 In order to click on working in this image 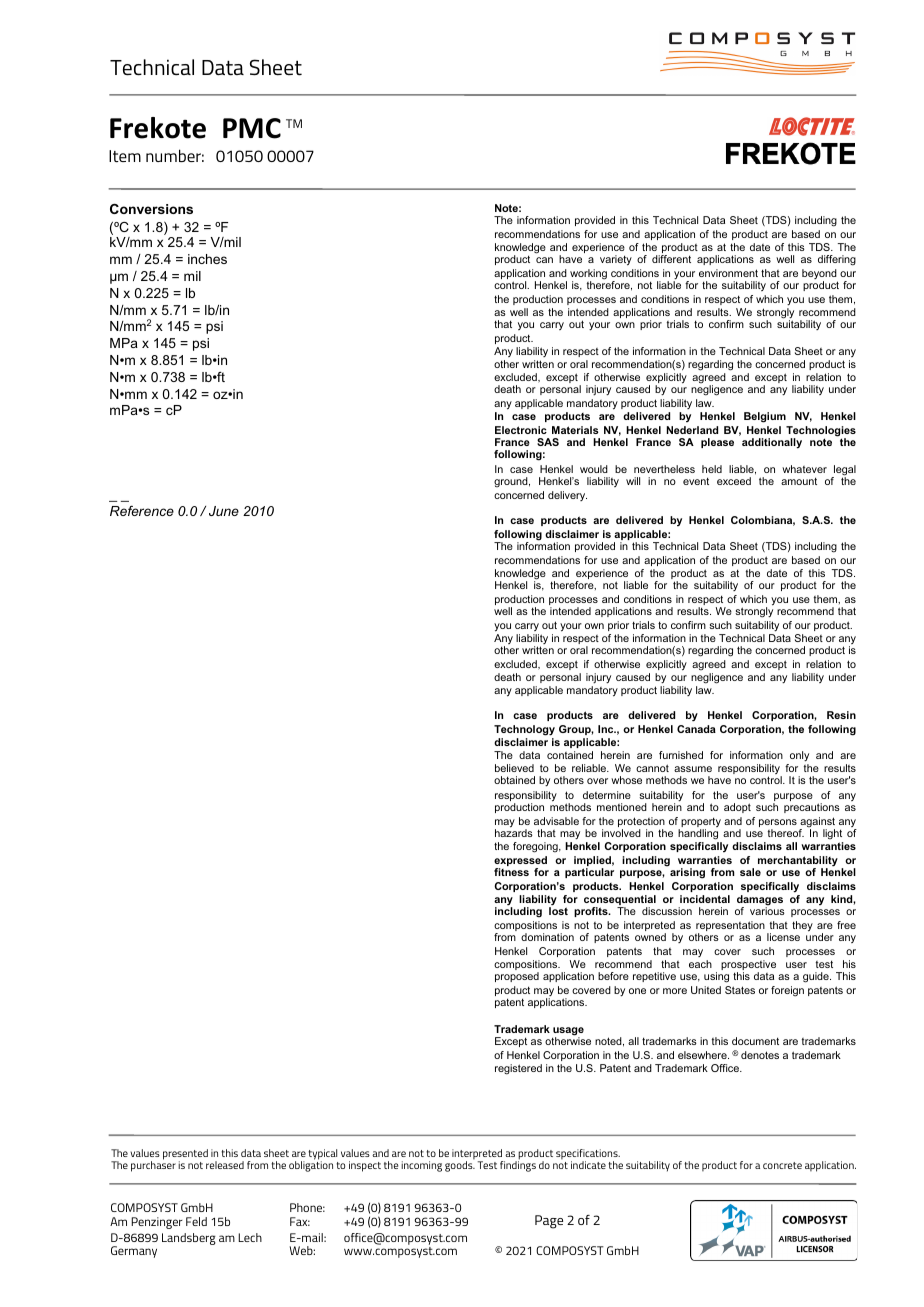, I will do `click(588, 275)`.
